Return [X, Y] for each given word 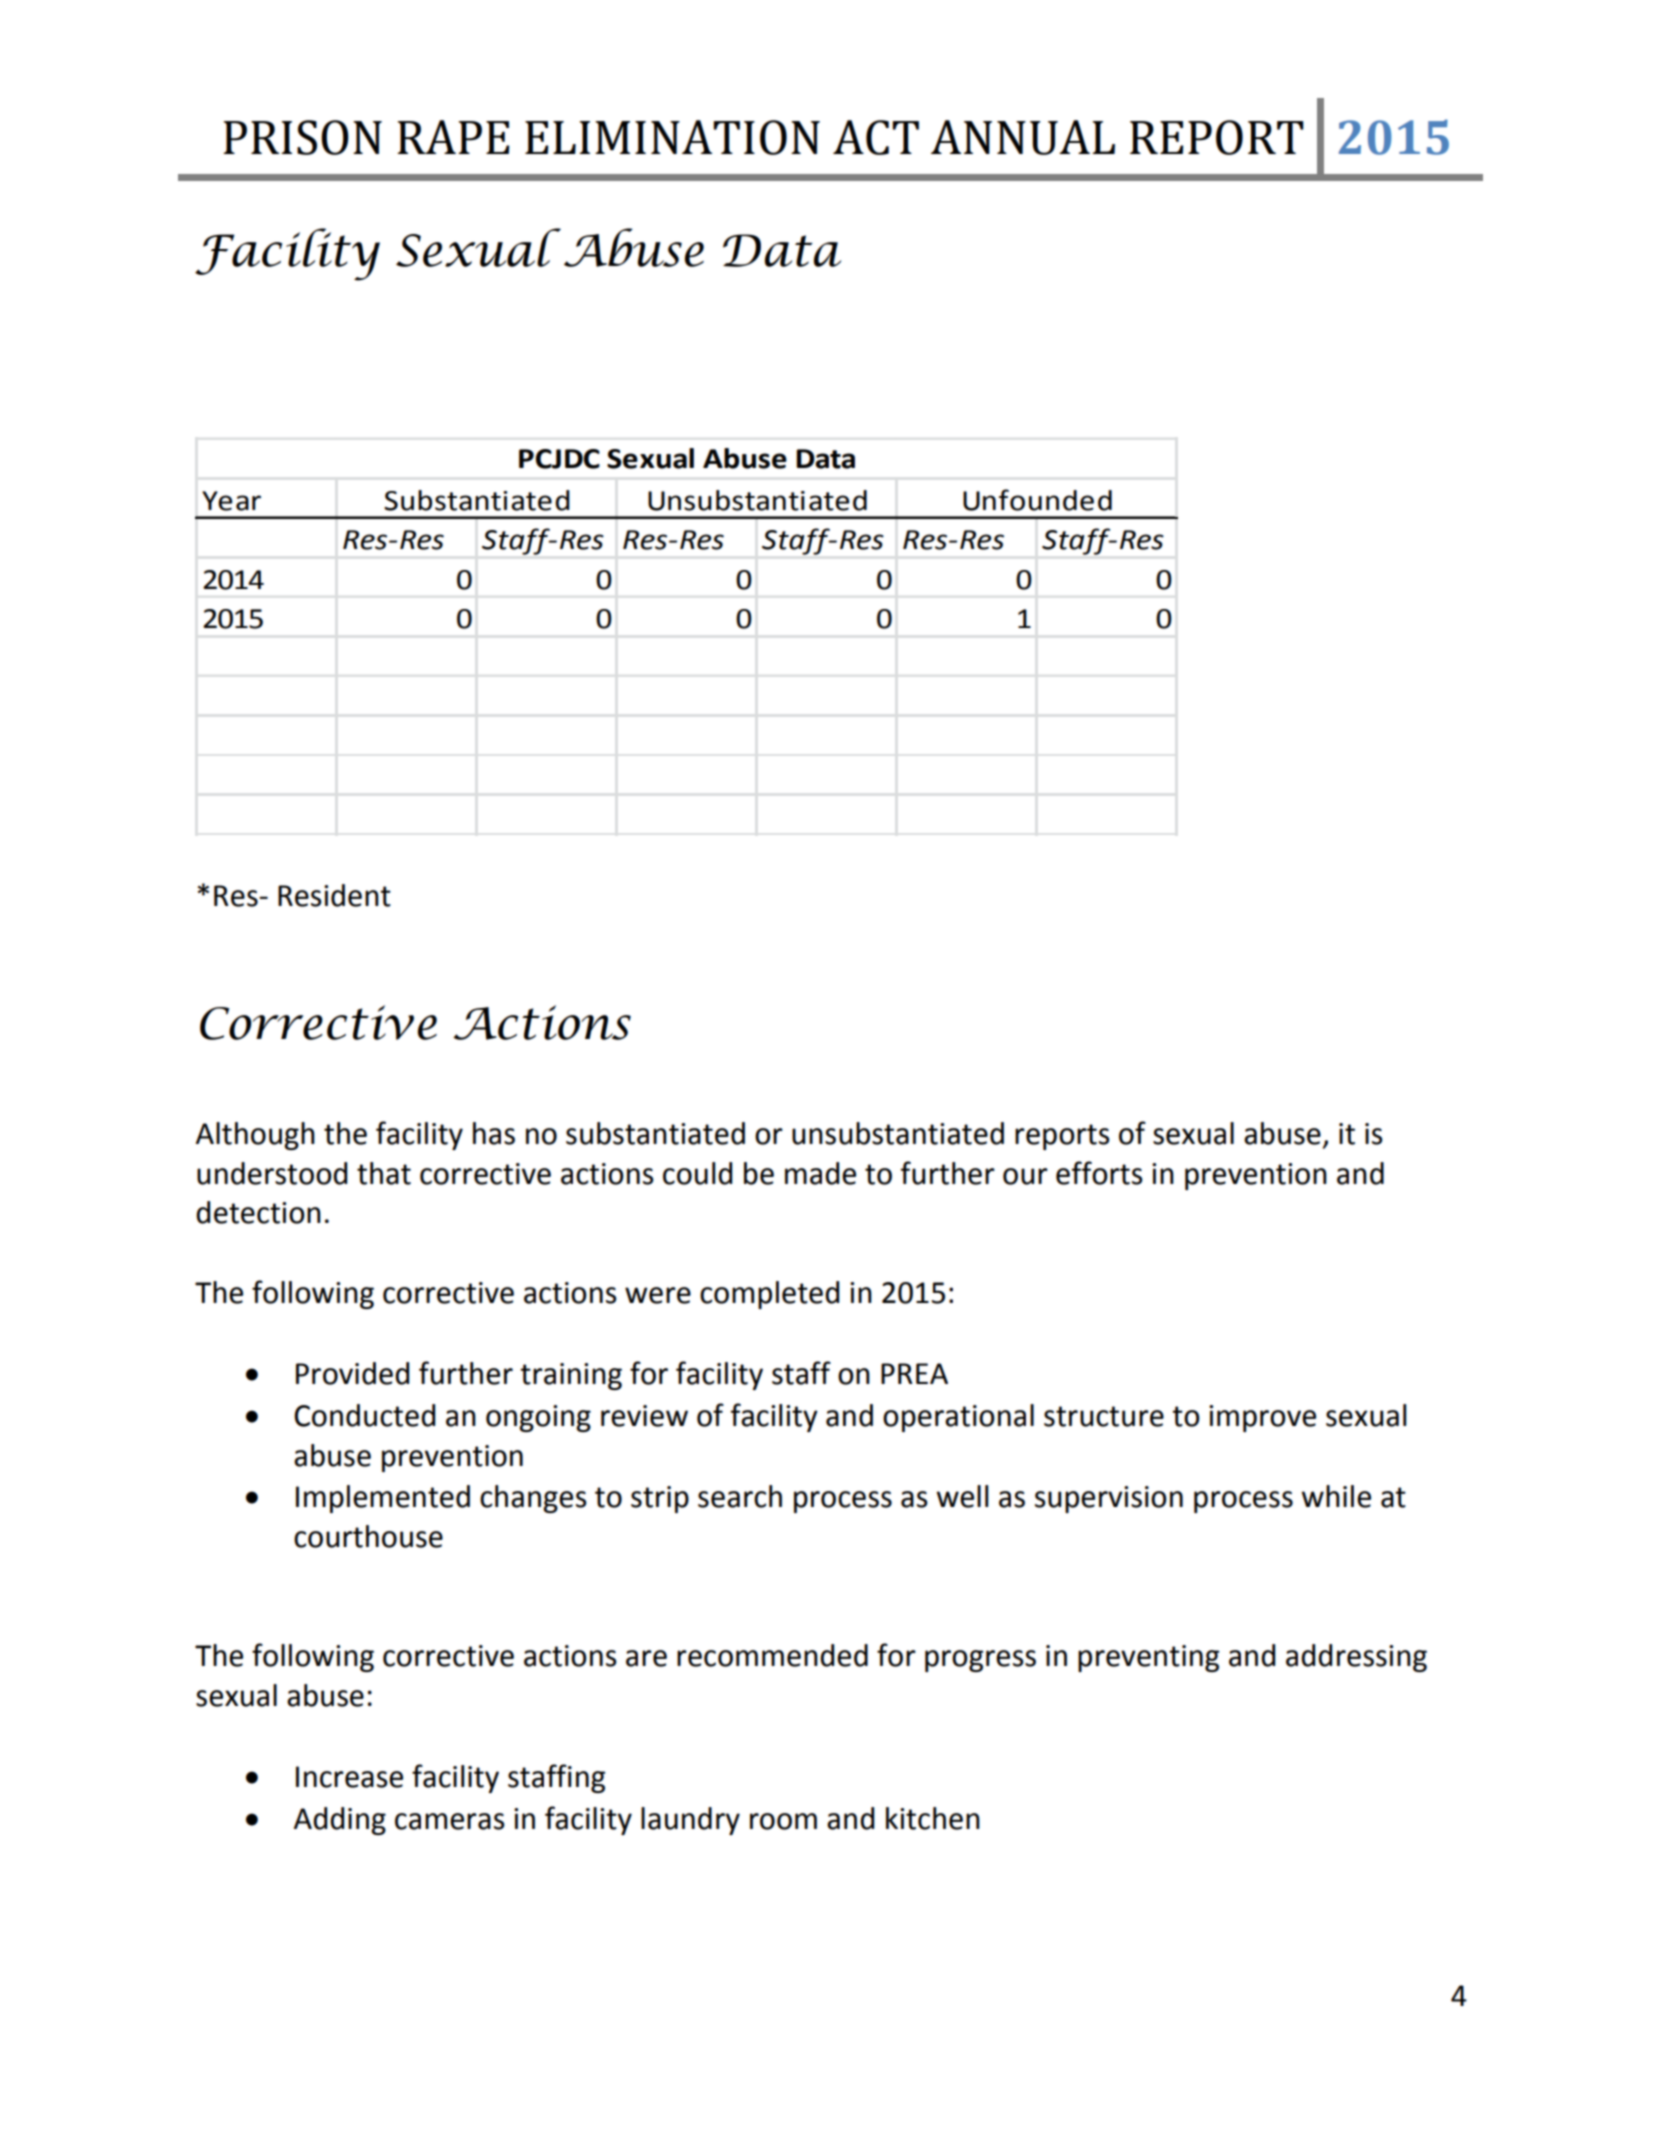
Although [255, 1136]
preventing [1148, 1658]
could [697, 1173]
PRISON [302, 137]
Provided [352, 1373]
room [783, 1821]
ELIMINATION [672, 137]
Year [231, 501]
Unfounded [1037, 500]
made [820, 1173]
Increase [349, 1777]
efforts [1099, 1173]
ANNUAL [1023, 137]
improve [1262, 1418]
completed [769, 1295]
